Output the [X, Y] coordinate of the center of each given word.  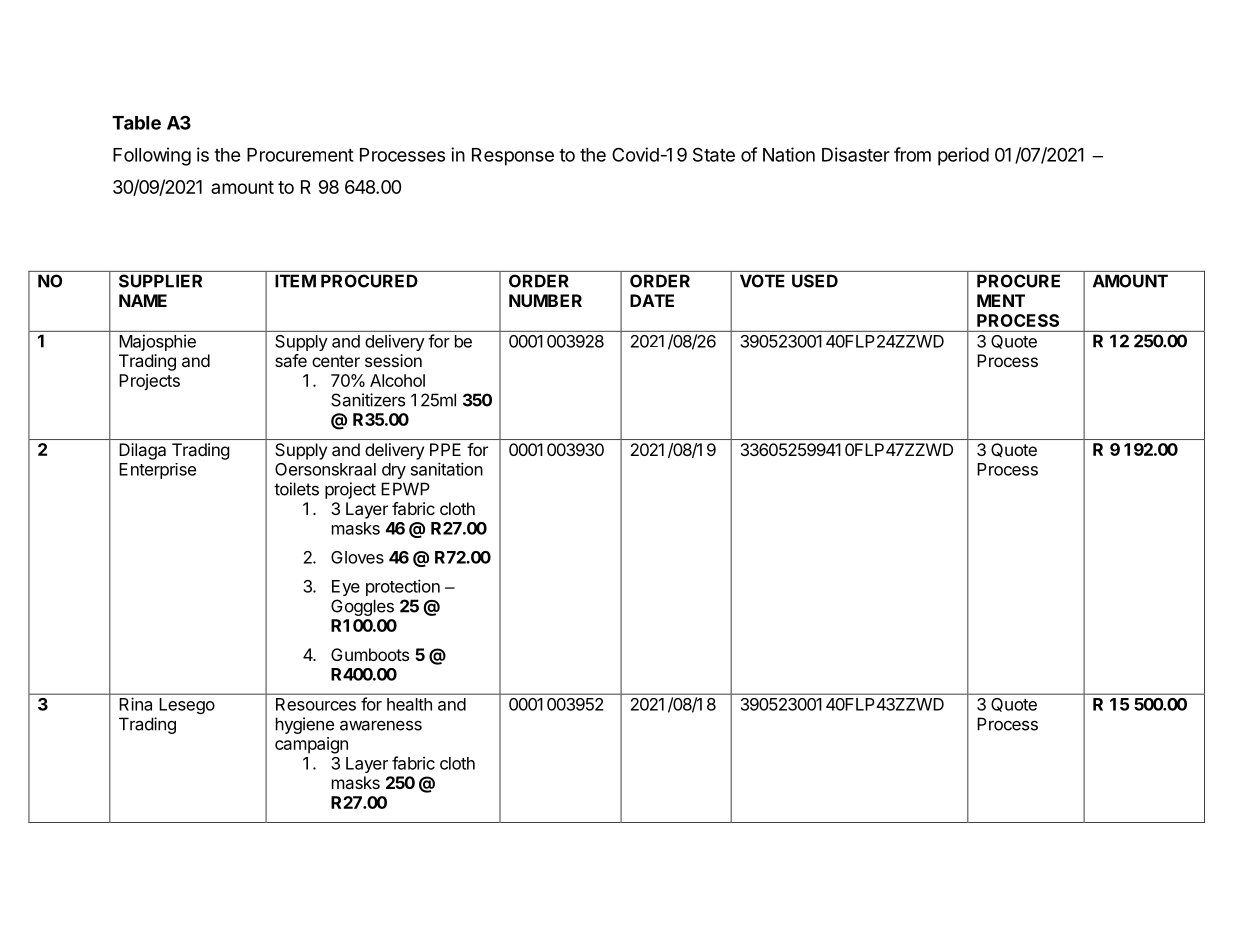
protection [403, 587]
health [409, 704]
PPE [445, 449]
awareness [381, 725]
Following [152, 156]
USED [815, 281]
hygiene [305, 725]
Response [513, 157]
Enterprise [157, 471]
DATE [652, 300]
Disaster [856, 154]
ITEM [295, 281]
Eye [346, 588]
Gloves [357, 557]
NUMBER [545, 300]
